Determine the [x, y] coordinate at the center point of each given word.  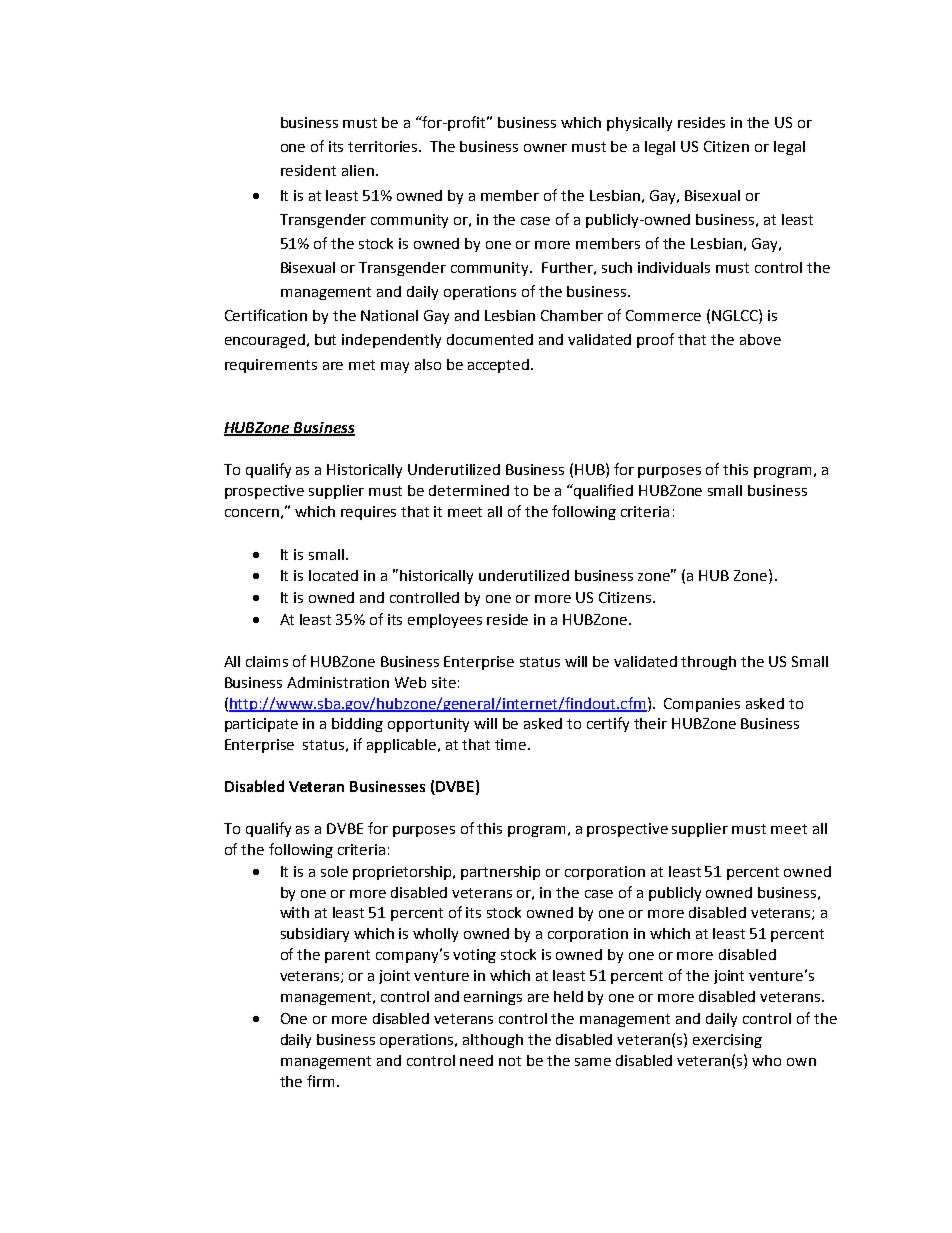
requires [368, 513]
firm [320, 1081]
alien [358, 170]
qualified [603, 491]
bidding [357, 725]
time [512, 744]
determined [469, 490]
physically [639, 124]
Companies [702, 705]
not [510, 1061]
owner [545, 148]
